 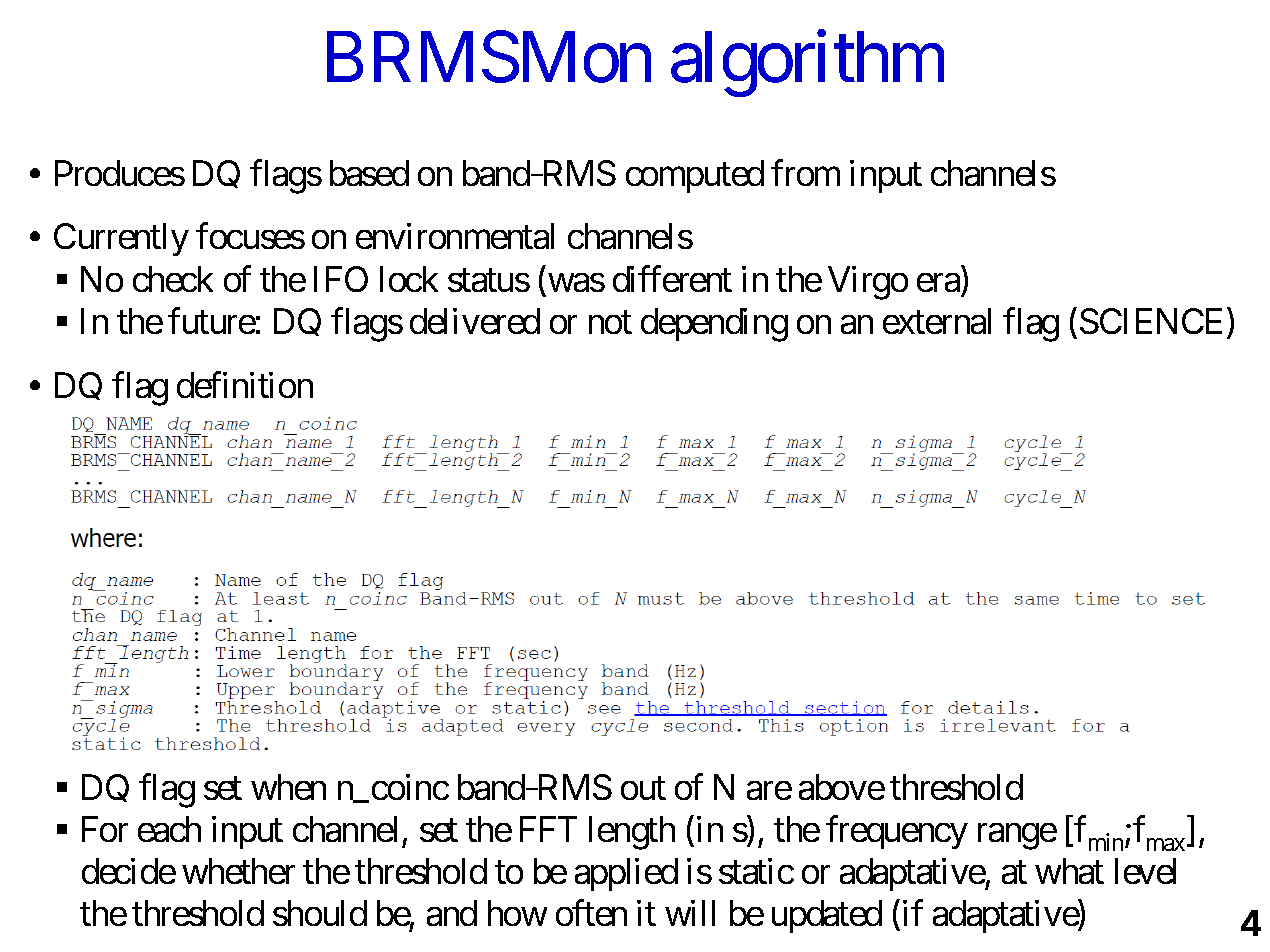 What do you see at coordinates (369, 173) in the screenshot?
I see `based` at bounding box center [369, 173].
